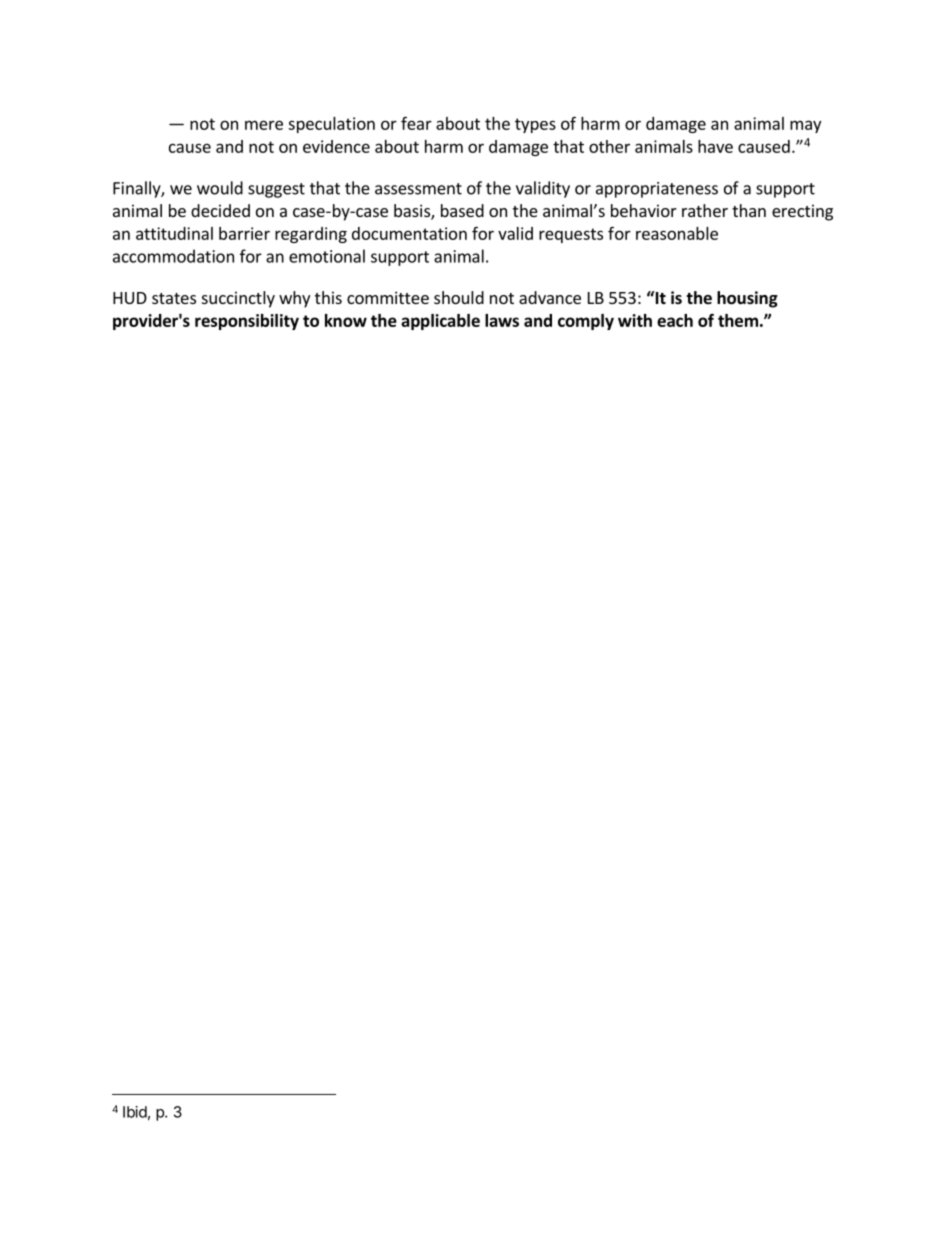  Describe the element at coordinates (462, 210) in the document. I see `based` at that location.
